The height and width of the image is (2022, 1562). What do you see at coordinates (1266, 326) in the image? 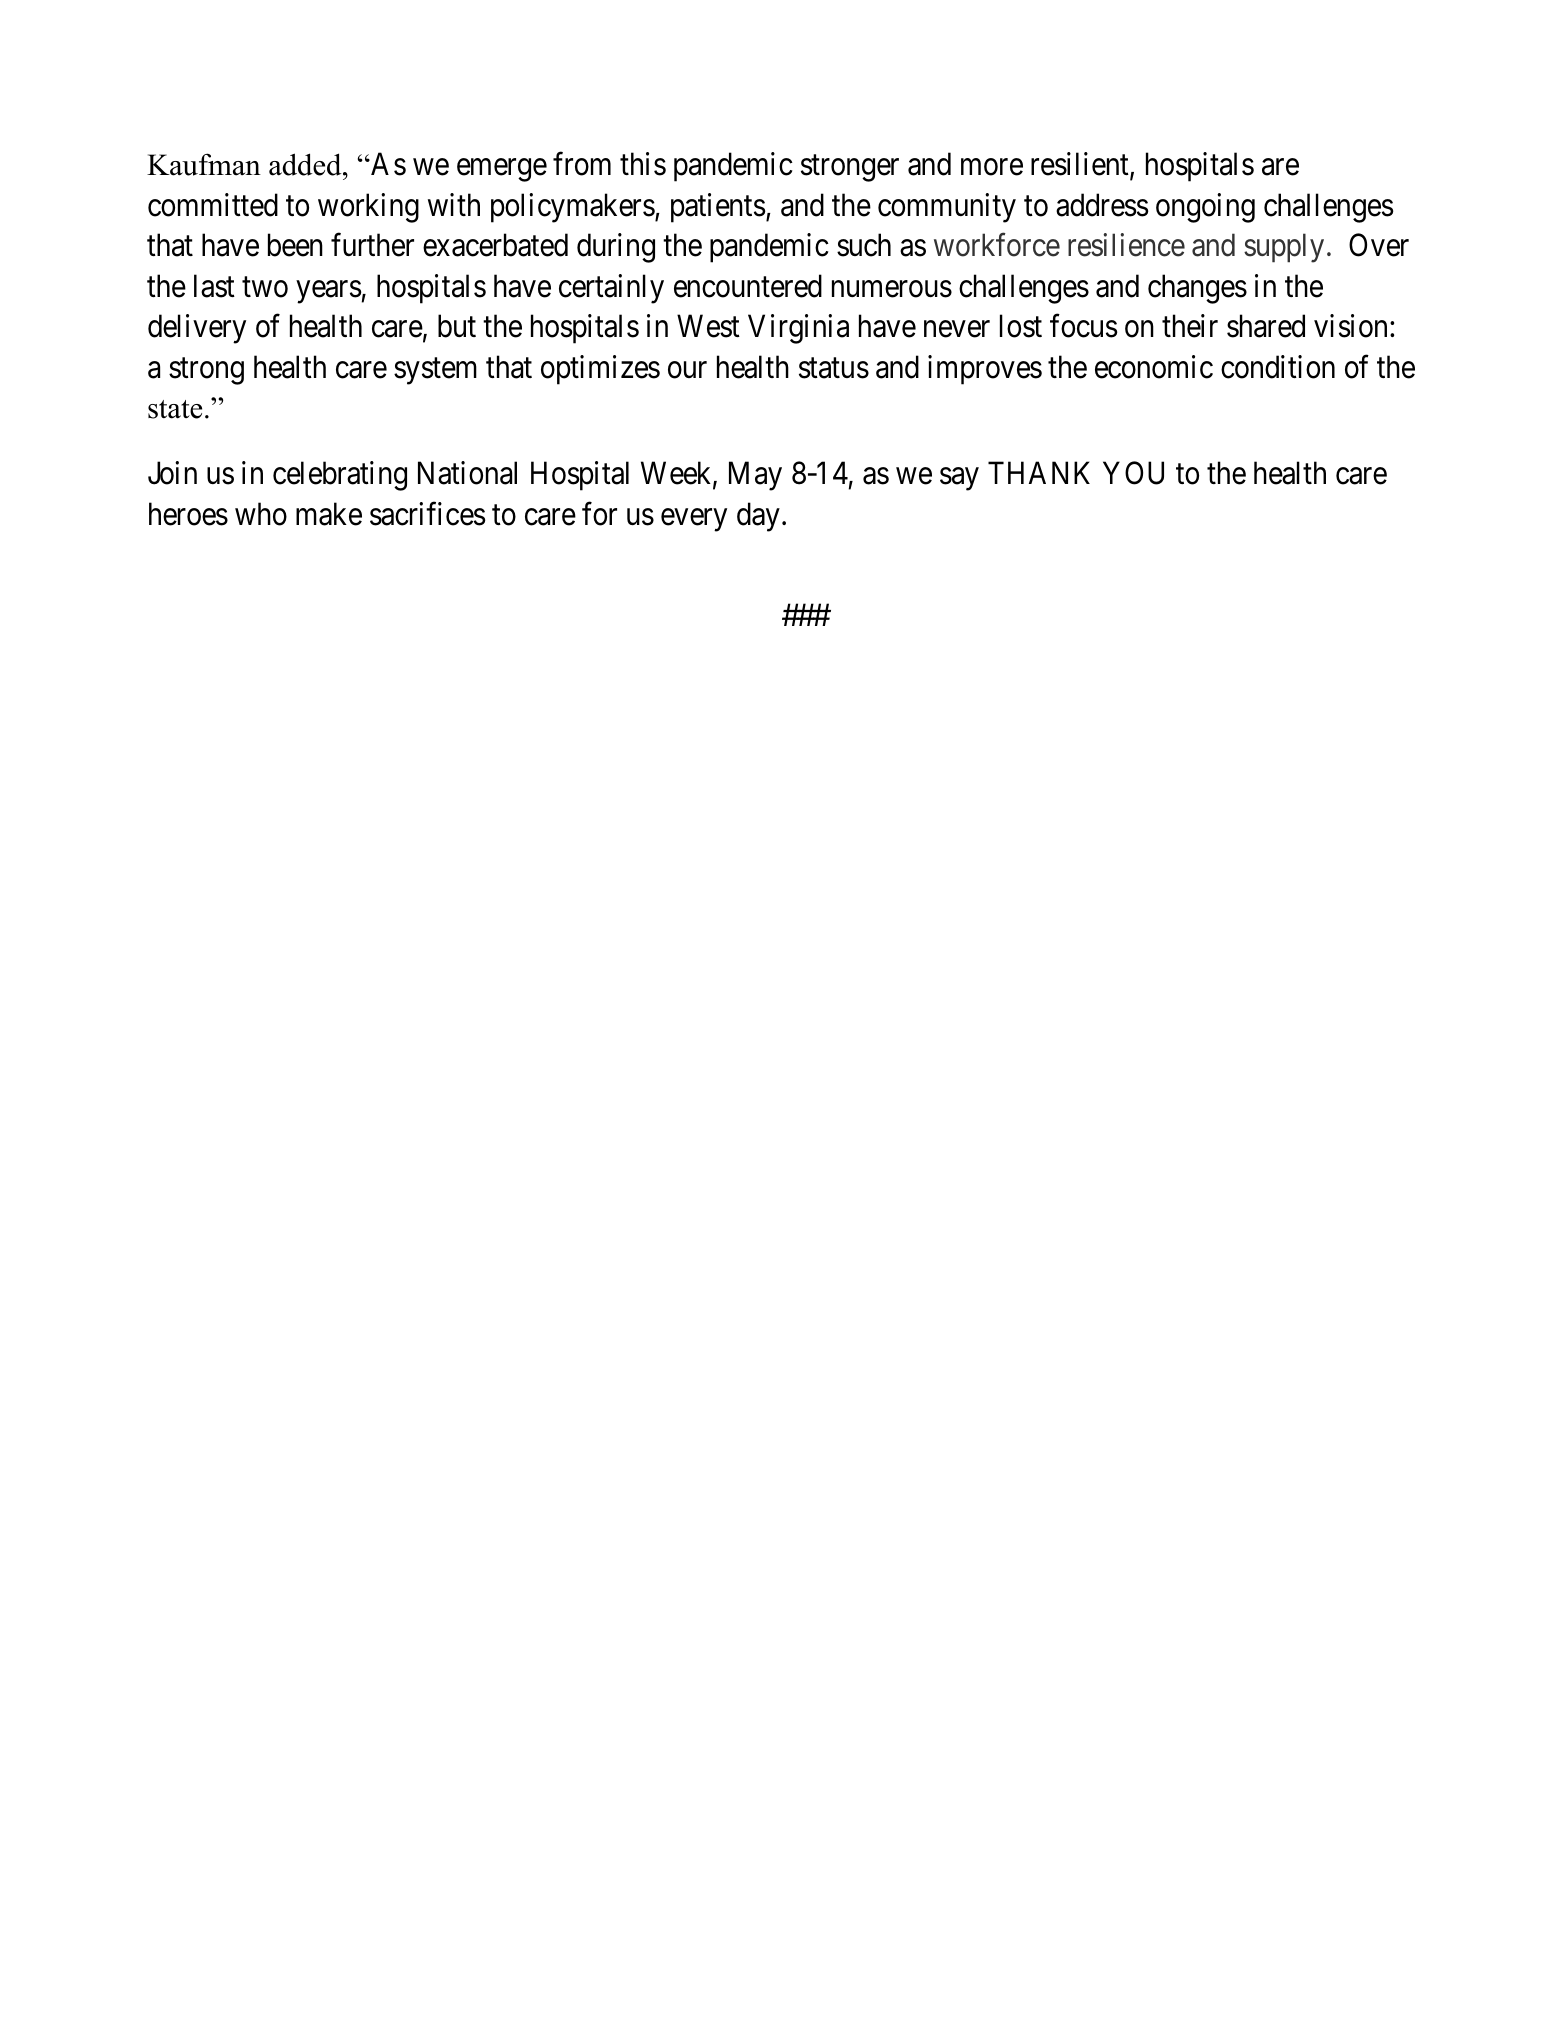
I see `shared` at bounding box center [1266, 326].
